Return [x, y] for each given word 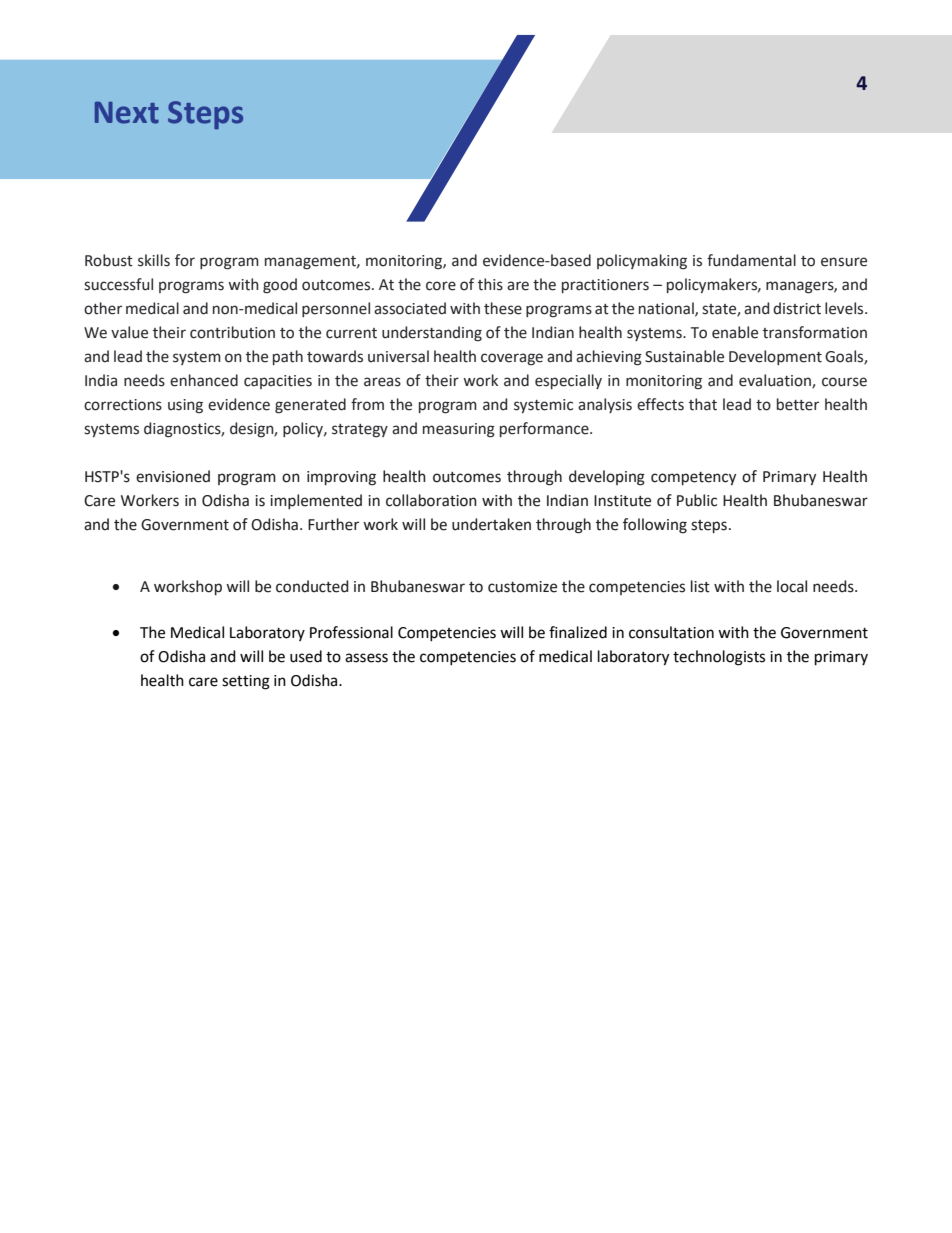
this [490, 284]
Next [127, 113]
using [185, 406]
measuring [459, 430]
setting [246, 682]
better [798, 404]
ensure [844, 262]
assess [366, 658]
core [441, 286]
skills [154, 260]
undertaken [491, 524]
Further [333, 524]
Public [697, 500]
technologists [719, 658]
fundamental [751, 260]
